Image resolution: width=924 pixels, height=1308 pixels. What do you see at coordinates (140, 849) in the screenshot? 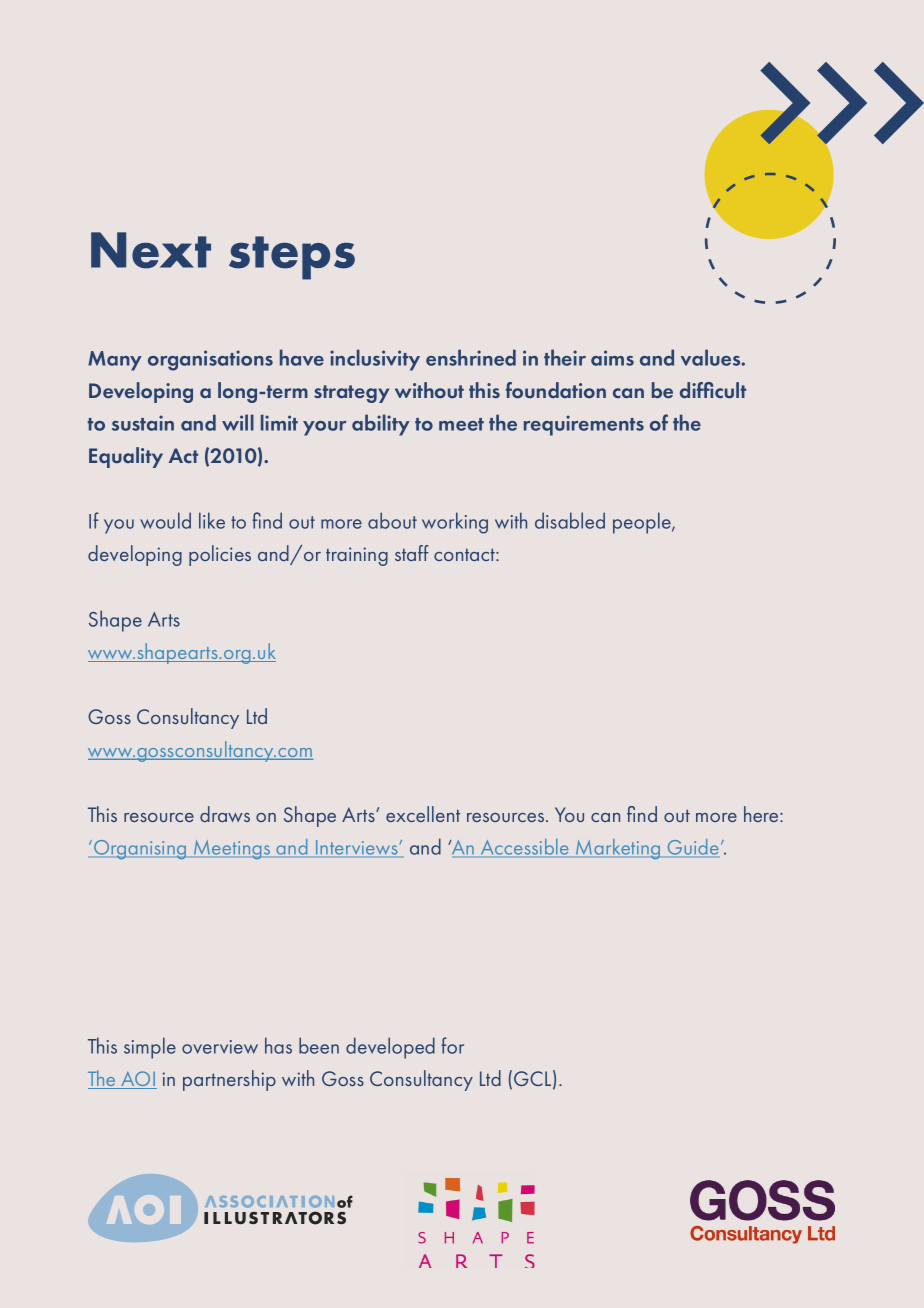
I see `Organising` at bounding box center [140, 849].
